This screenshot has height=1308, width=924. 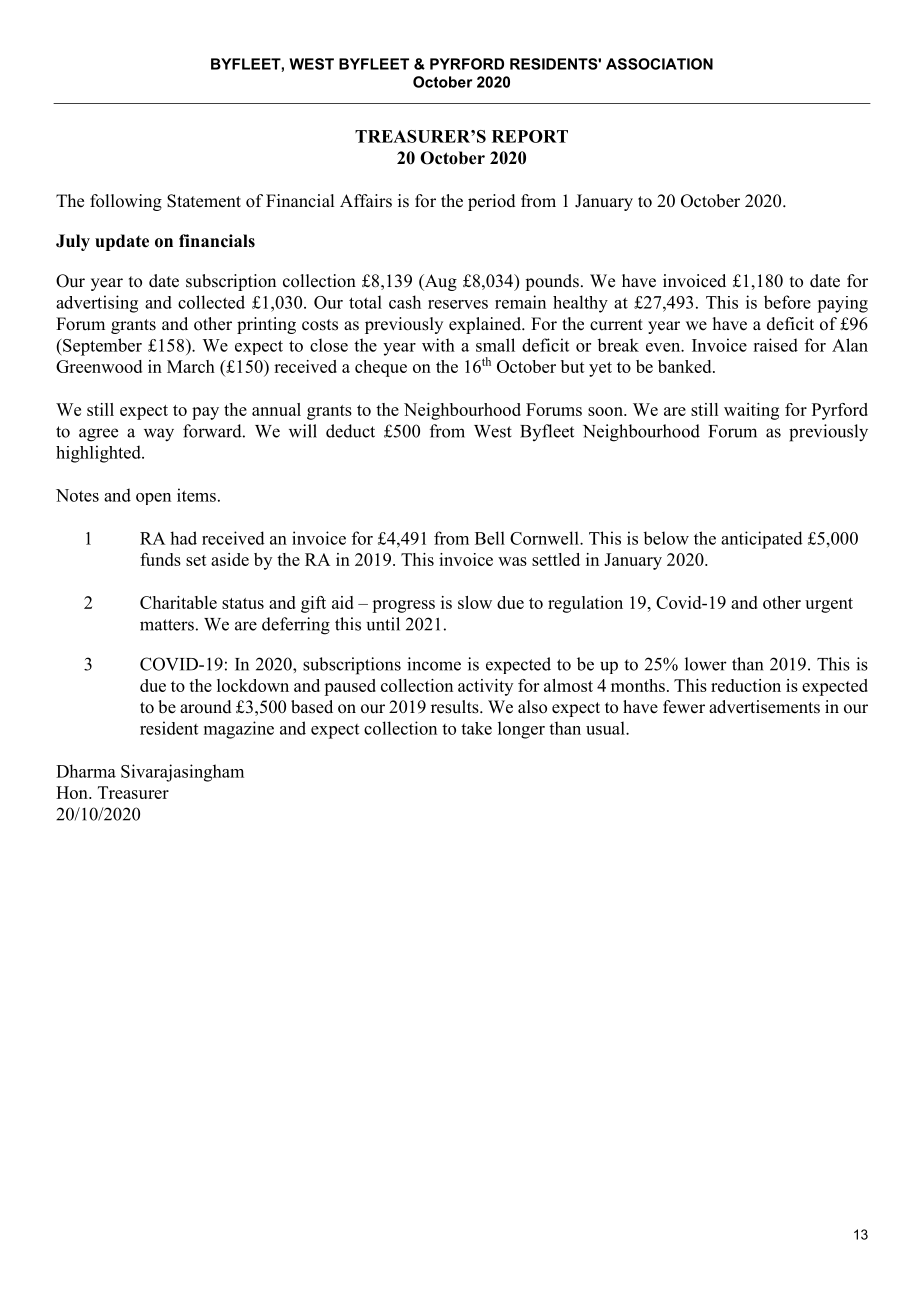 What do you see at coordinates (787, 302) in the screenshot?
I see `before` at bounding box center [787, 302].
